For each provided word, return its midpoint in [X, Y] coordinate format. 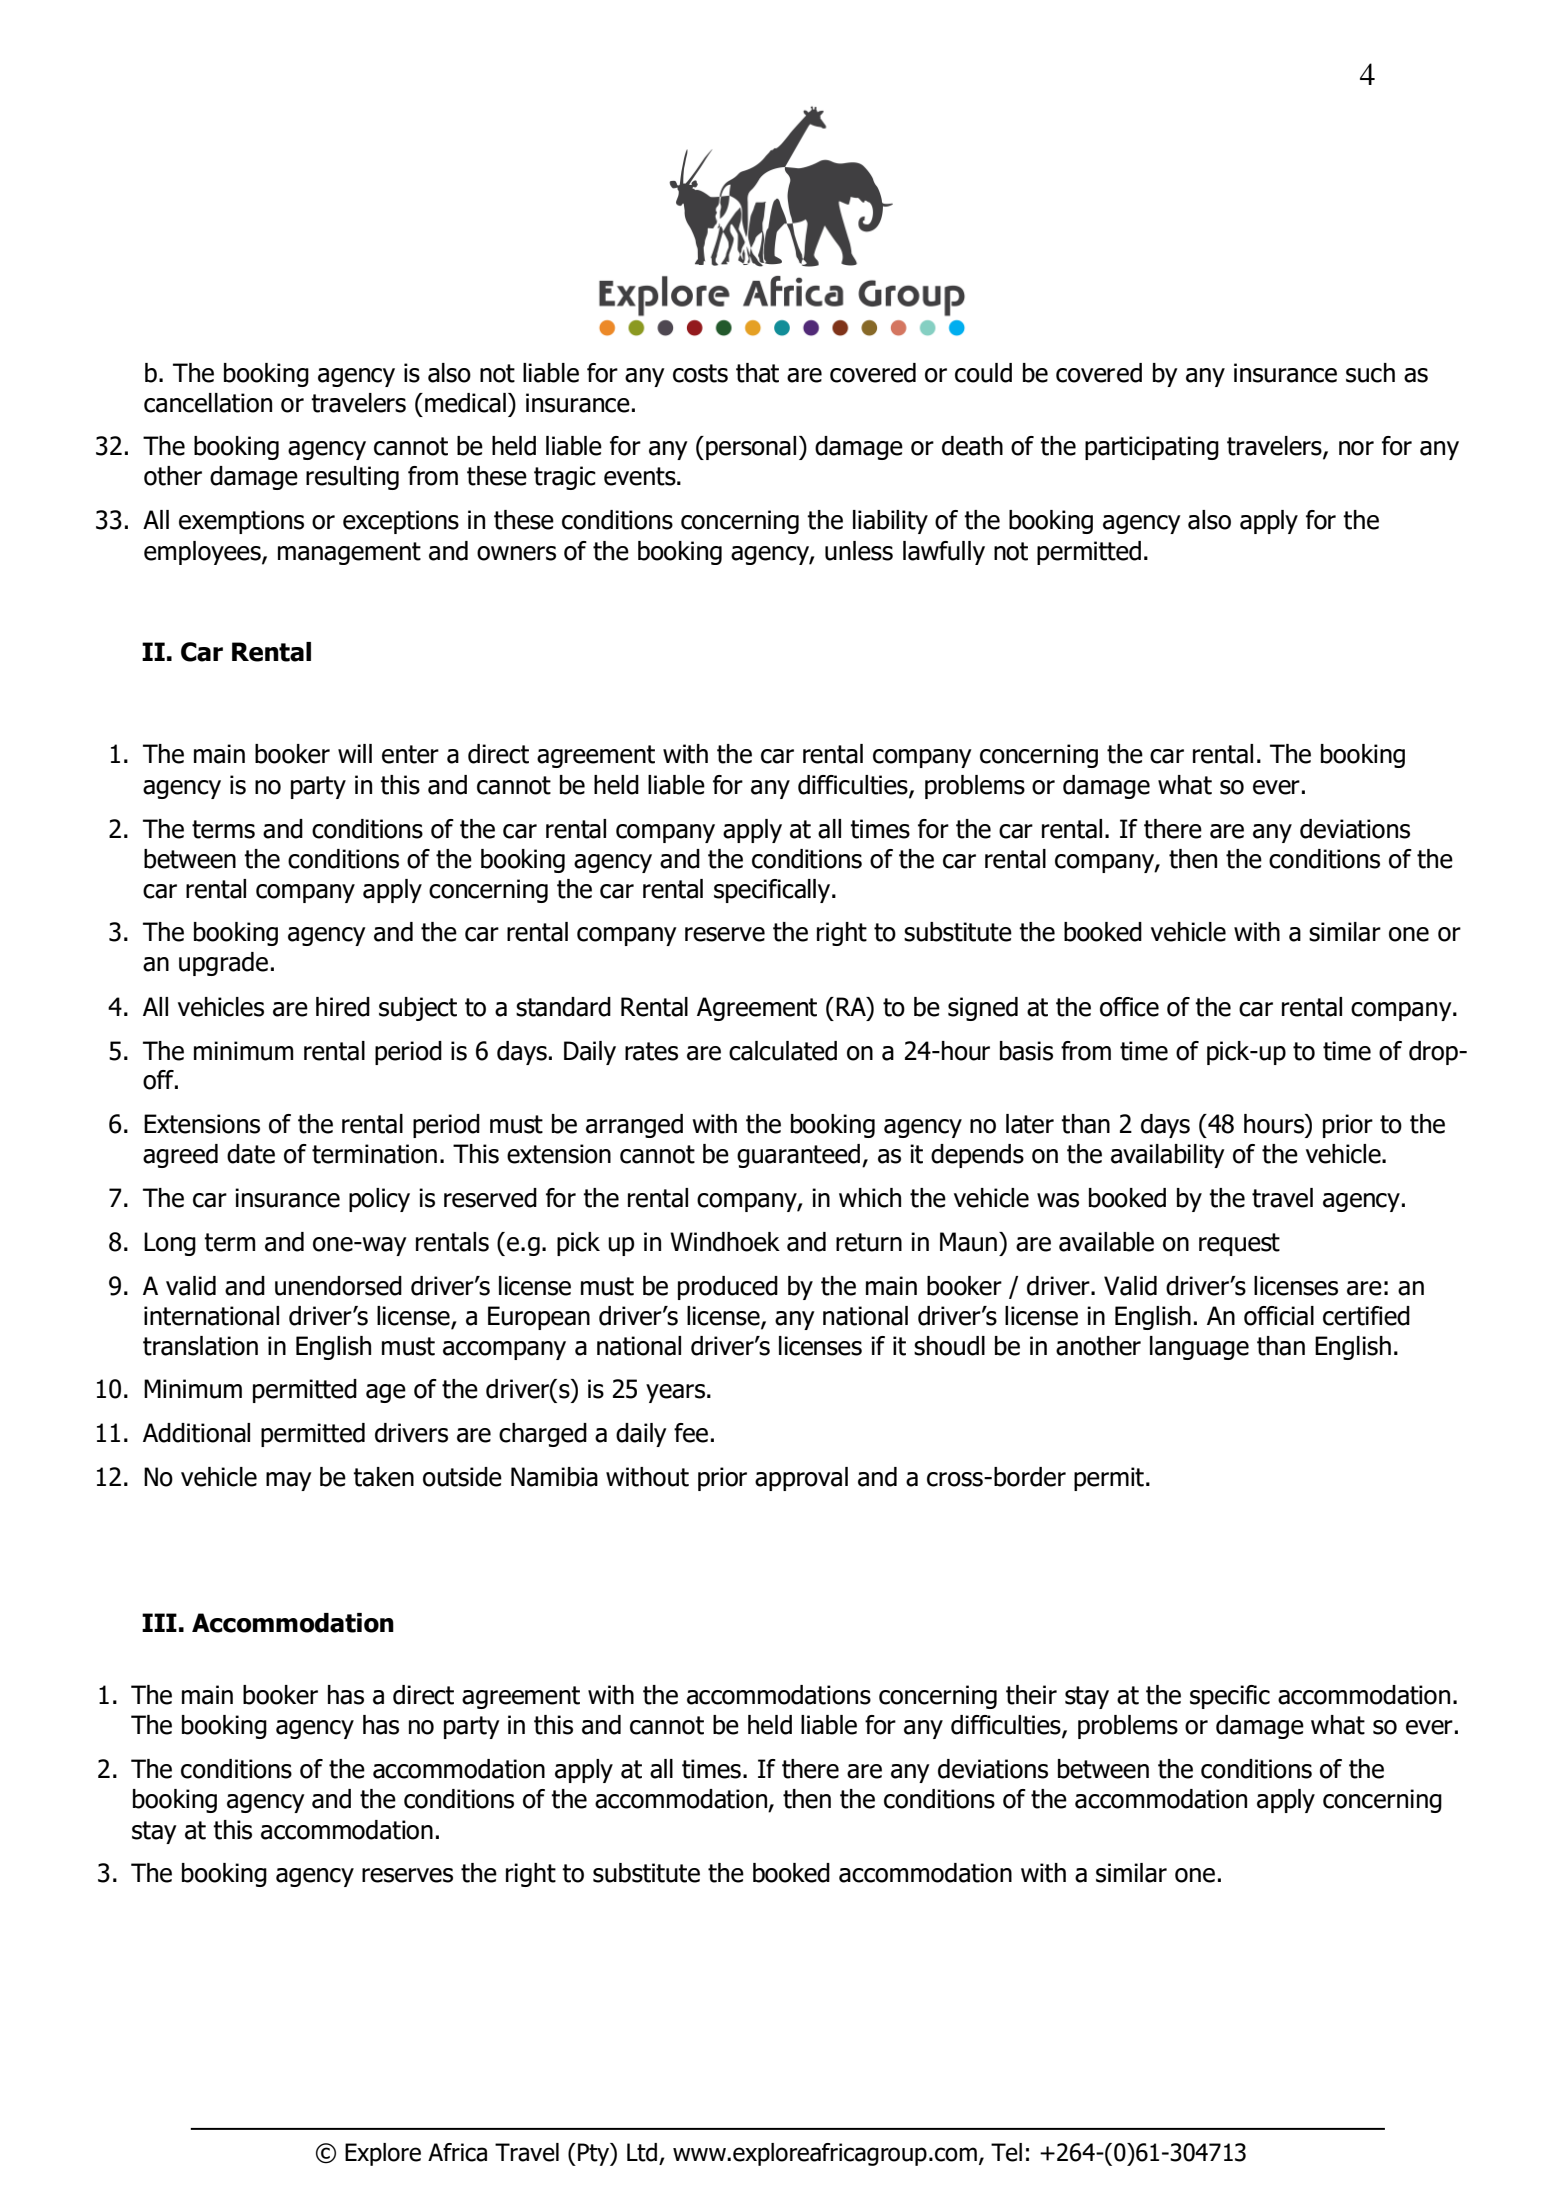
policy [379, 1200]
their [1031, 1695]
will [355, 753]
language [1199, 1348]
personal [751, 448]
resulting [352, 478]
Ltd [642, 2152]
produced [728, 1288]
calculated [783, 1051]
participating [1152, 448]
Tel [1006, 2152]
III [159, 1622]
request [1239, 1244]
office [1129, 1007]
